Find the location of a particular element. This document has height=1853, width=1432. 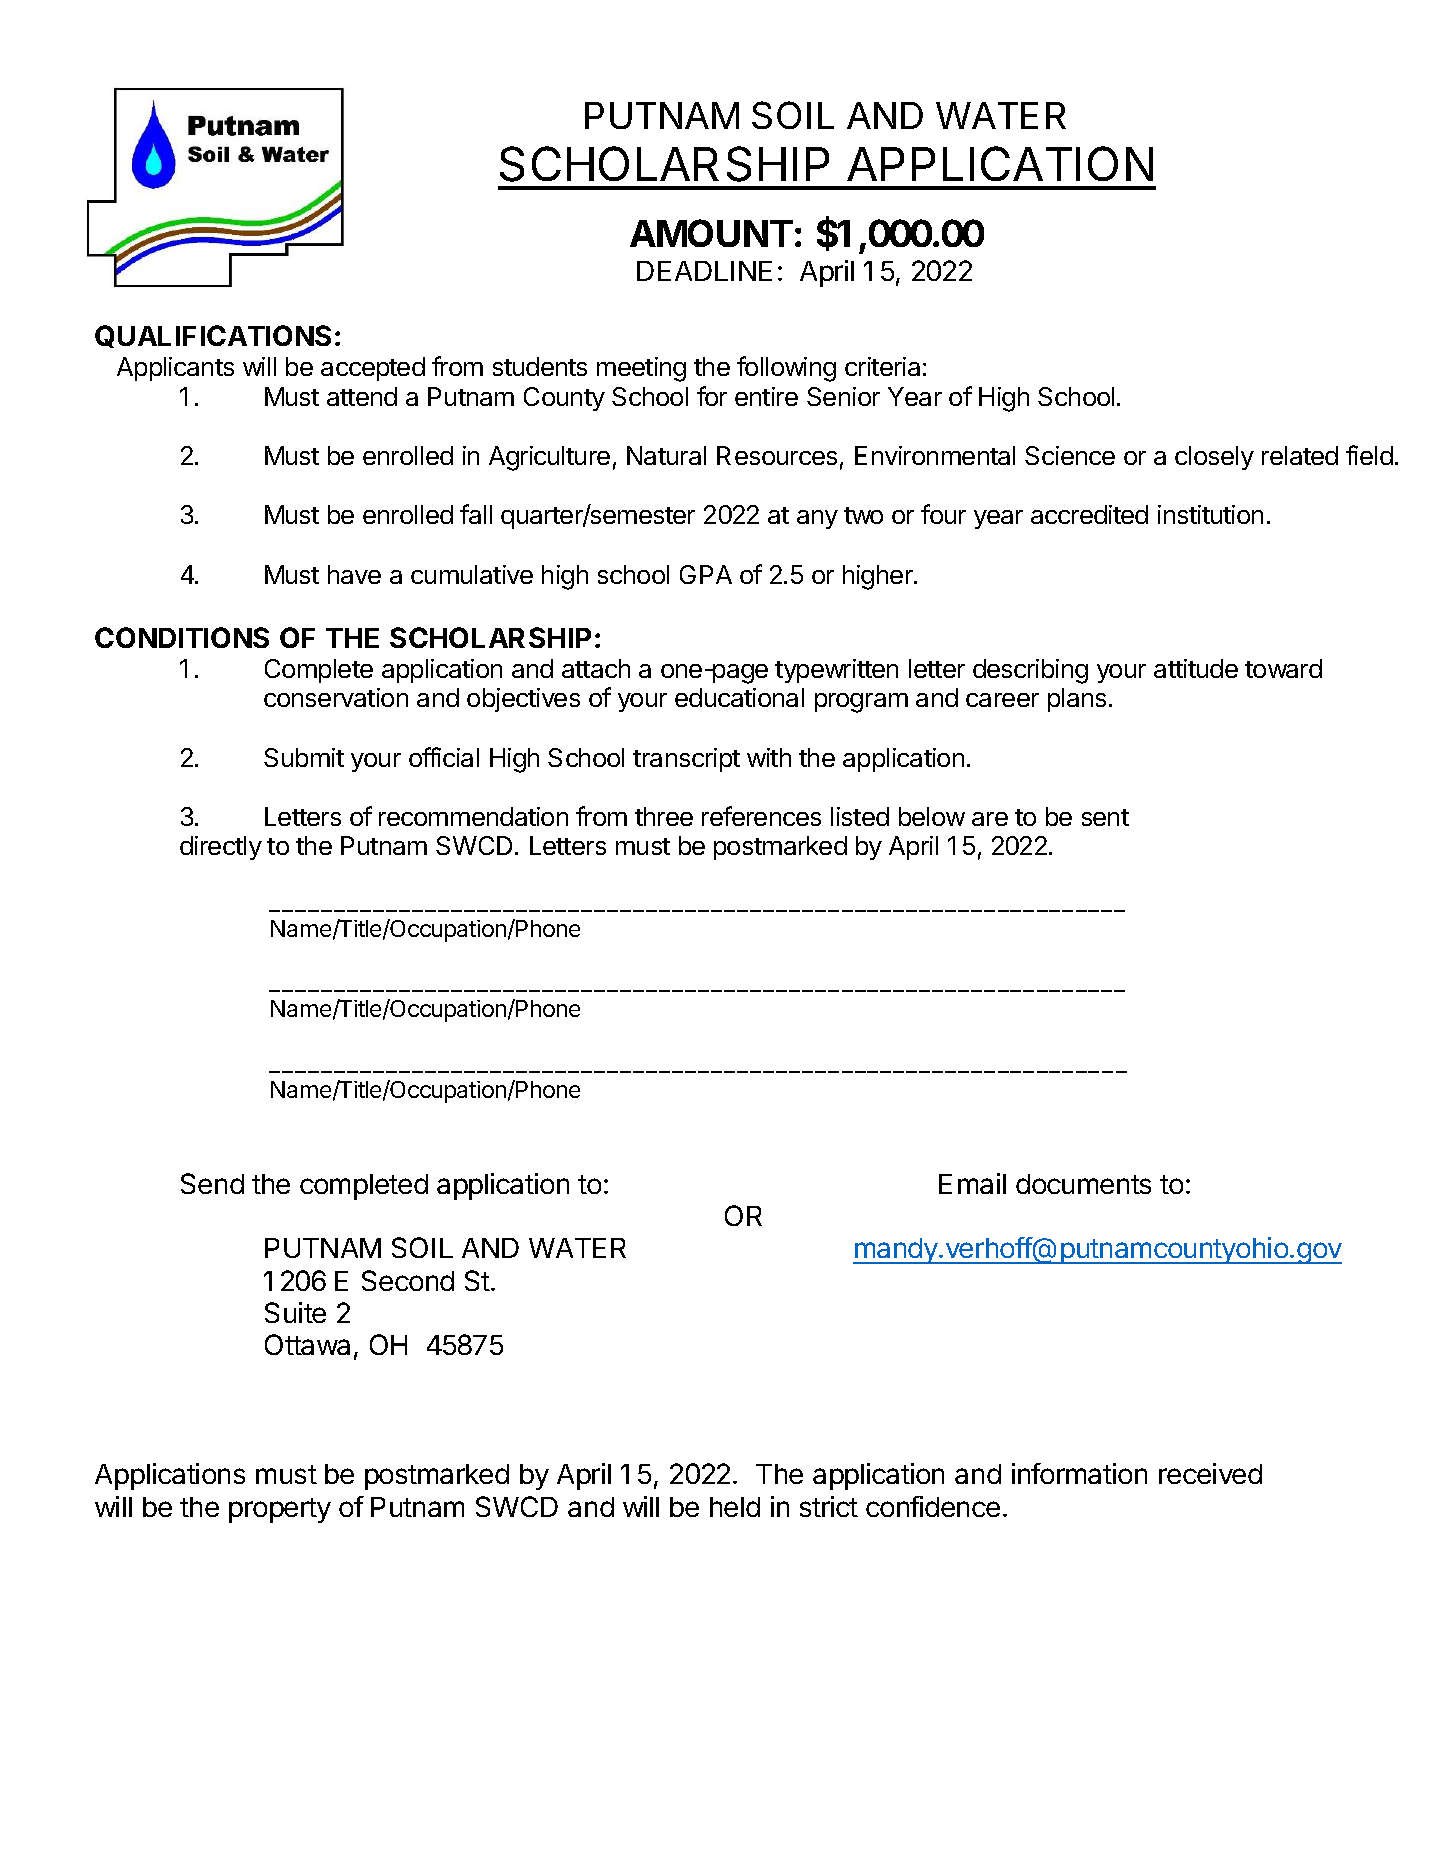

received is located at coordinates (1210, 1473).
